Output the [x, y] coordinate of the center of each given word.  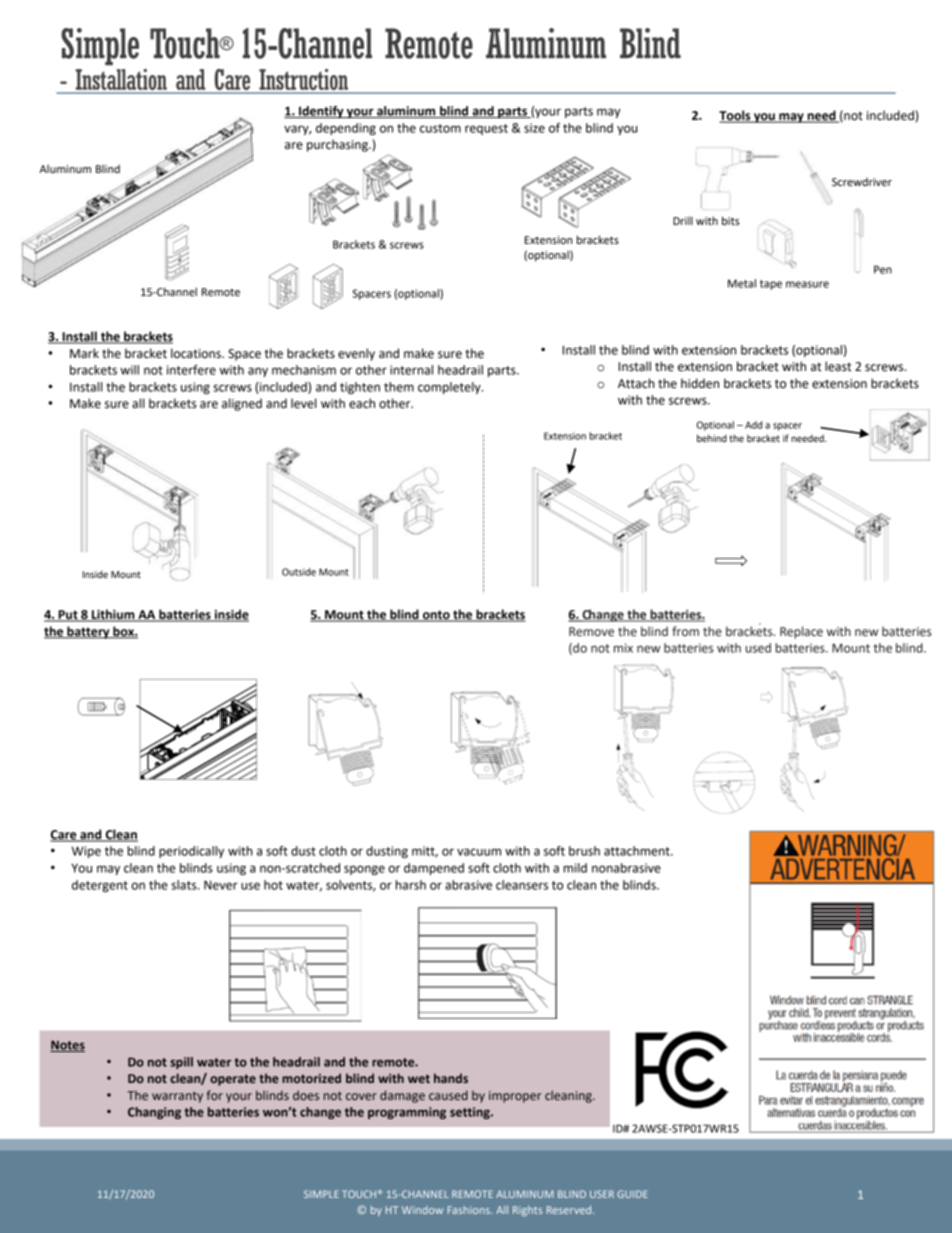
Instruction [303, 81]
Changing [154, 1113]
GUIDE [632, 1194]
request [486, 129]
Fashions [470, 1210]
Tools [736, 116]
